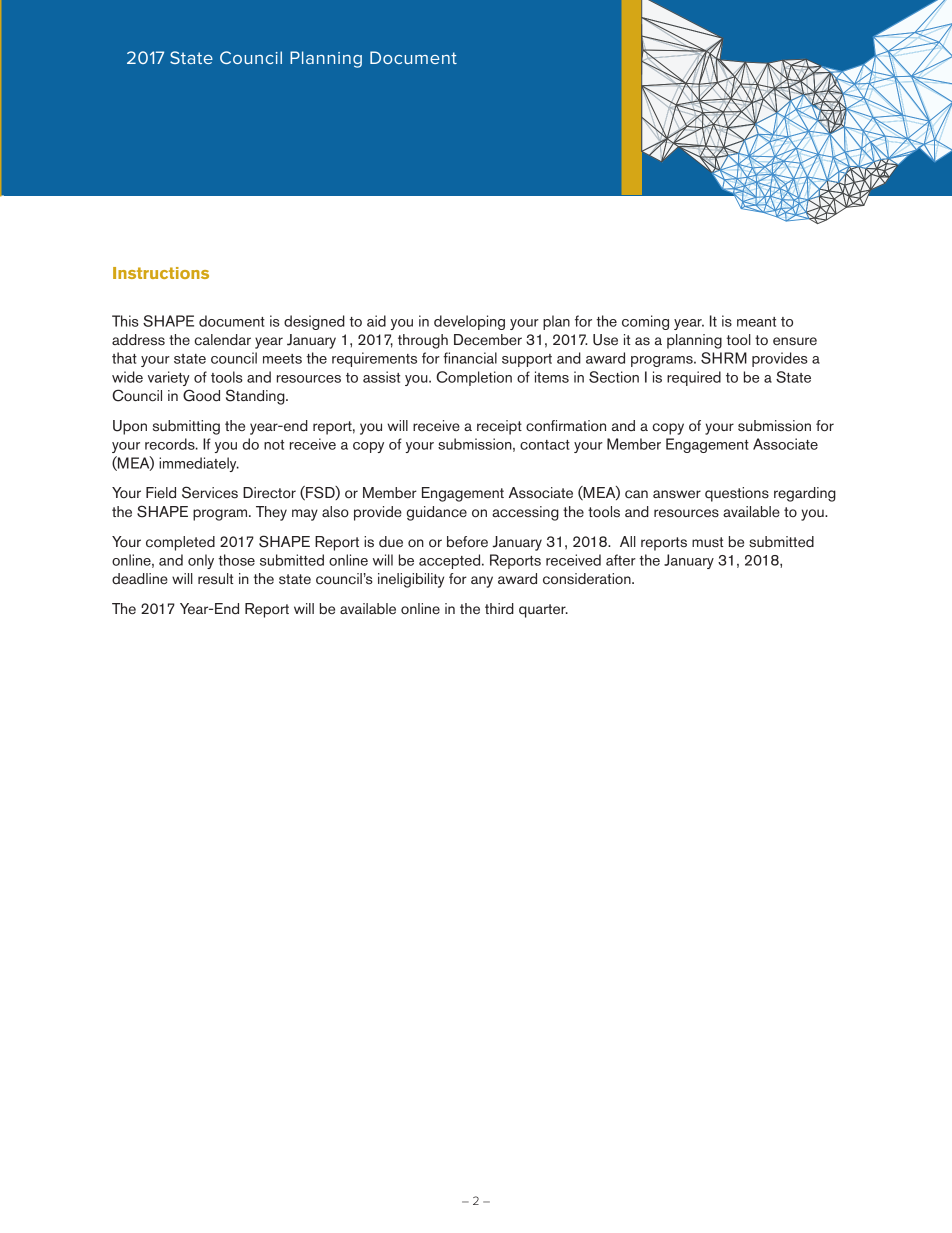  What do you see at coordinates (437, 513) in the screenshot?
I see `guidance` at bounding box center [437, 513].
